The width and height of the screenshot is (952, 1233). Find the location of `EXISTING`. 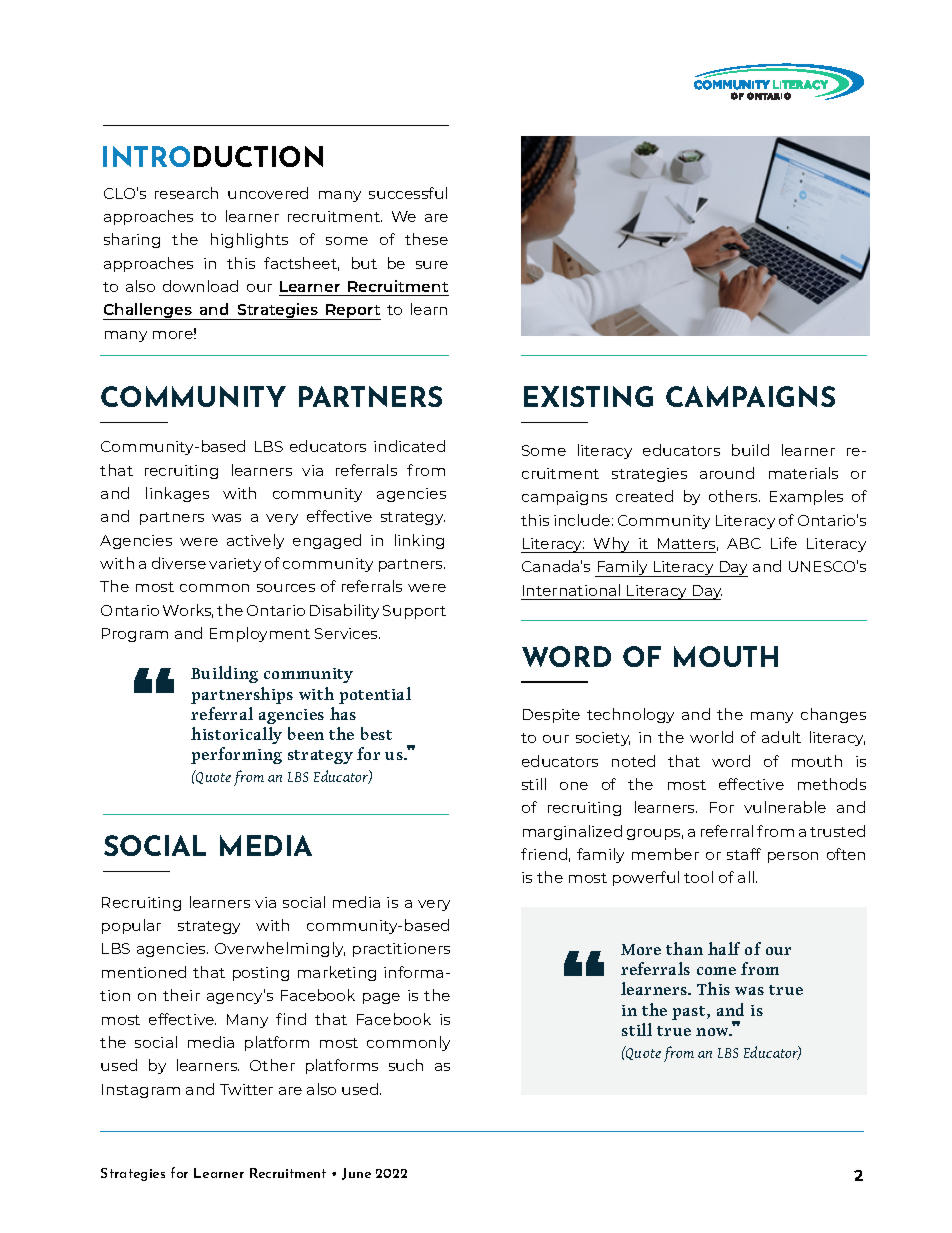

EXISTING is located at coordinates (588, 396).
